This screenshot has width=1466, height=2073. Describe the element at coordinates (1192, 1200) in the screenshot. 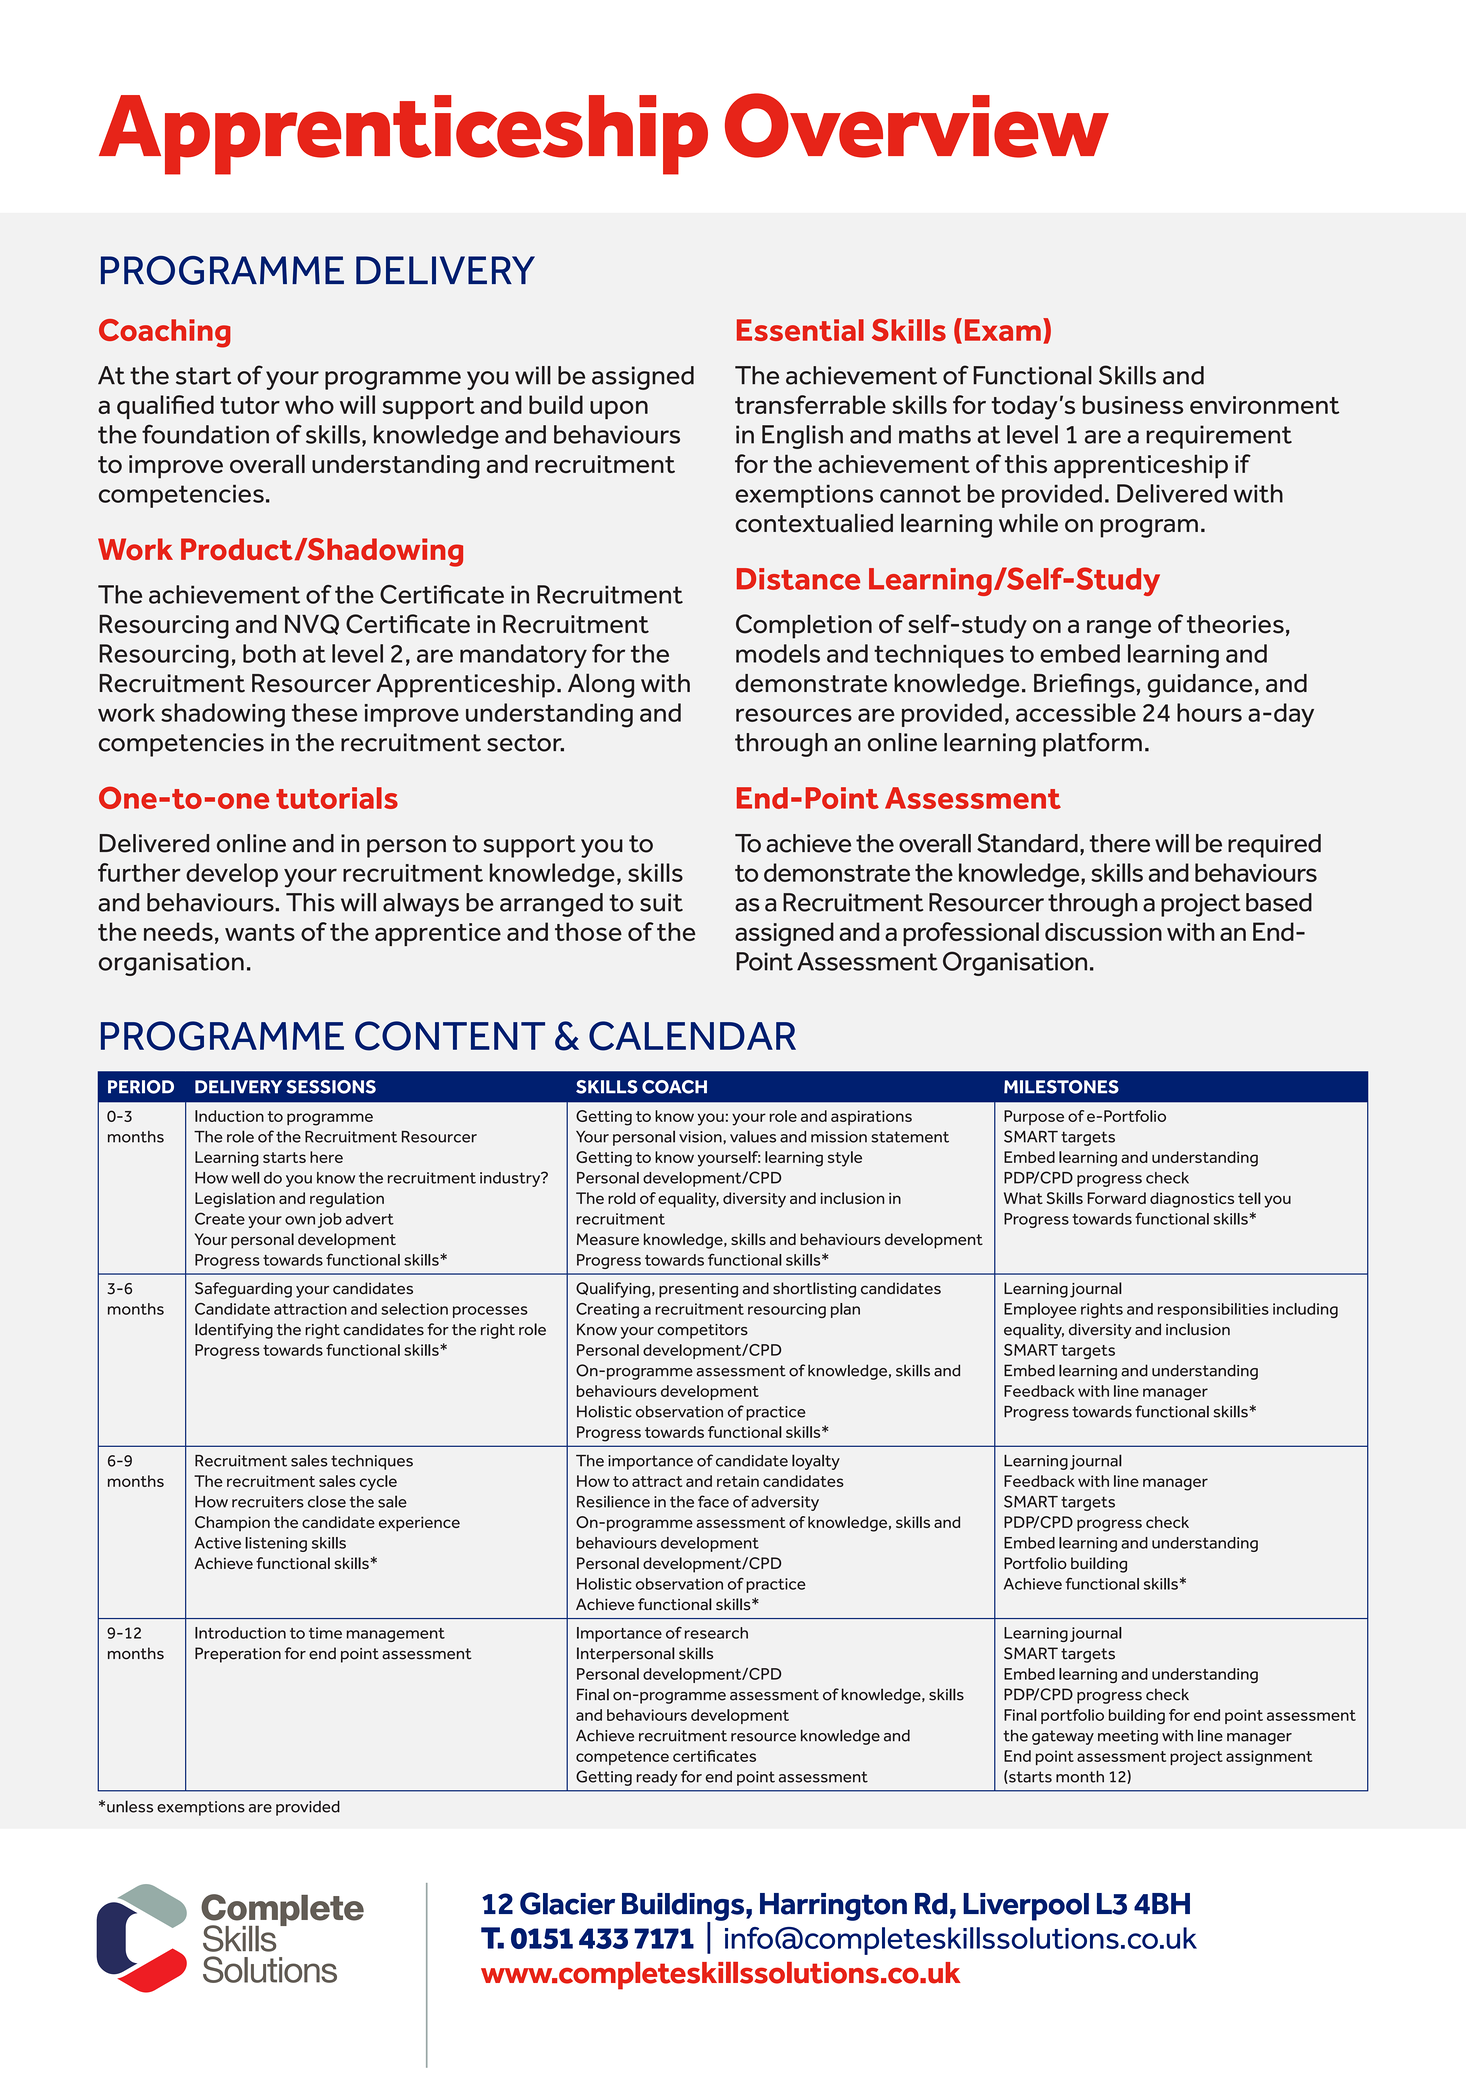

I see `diagnostics` at that location.
